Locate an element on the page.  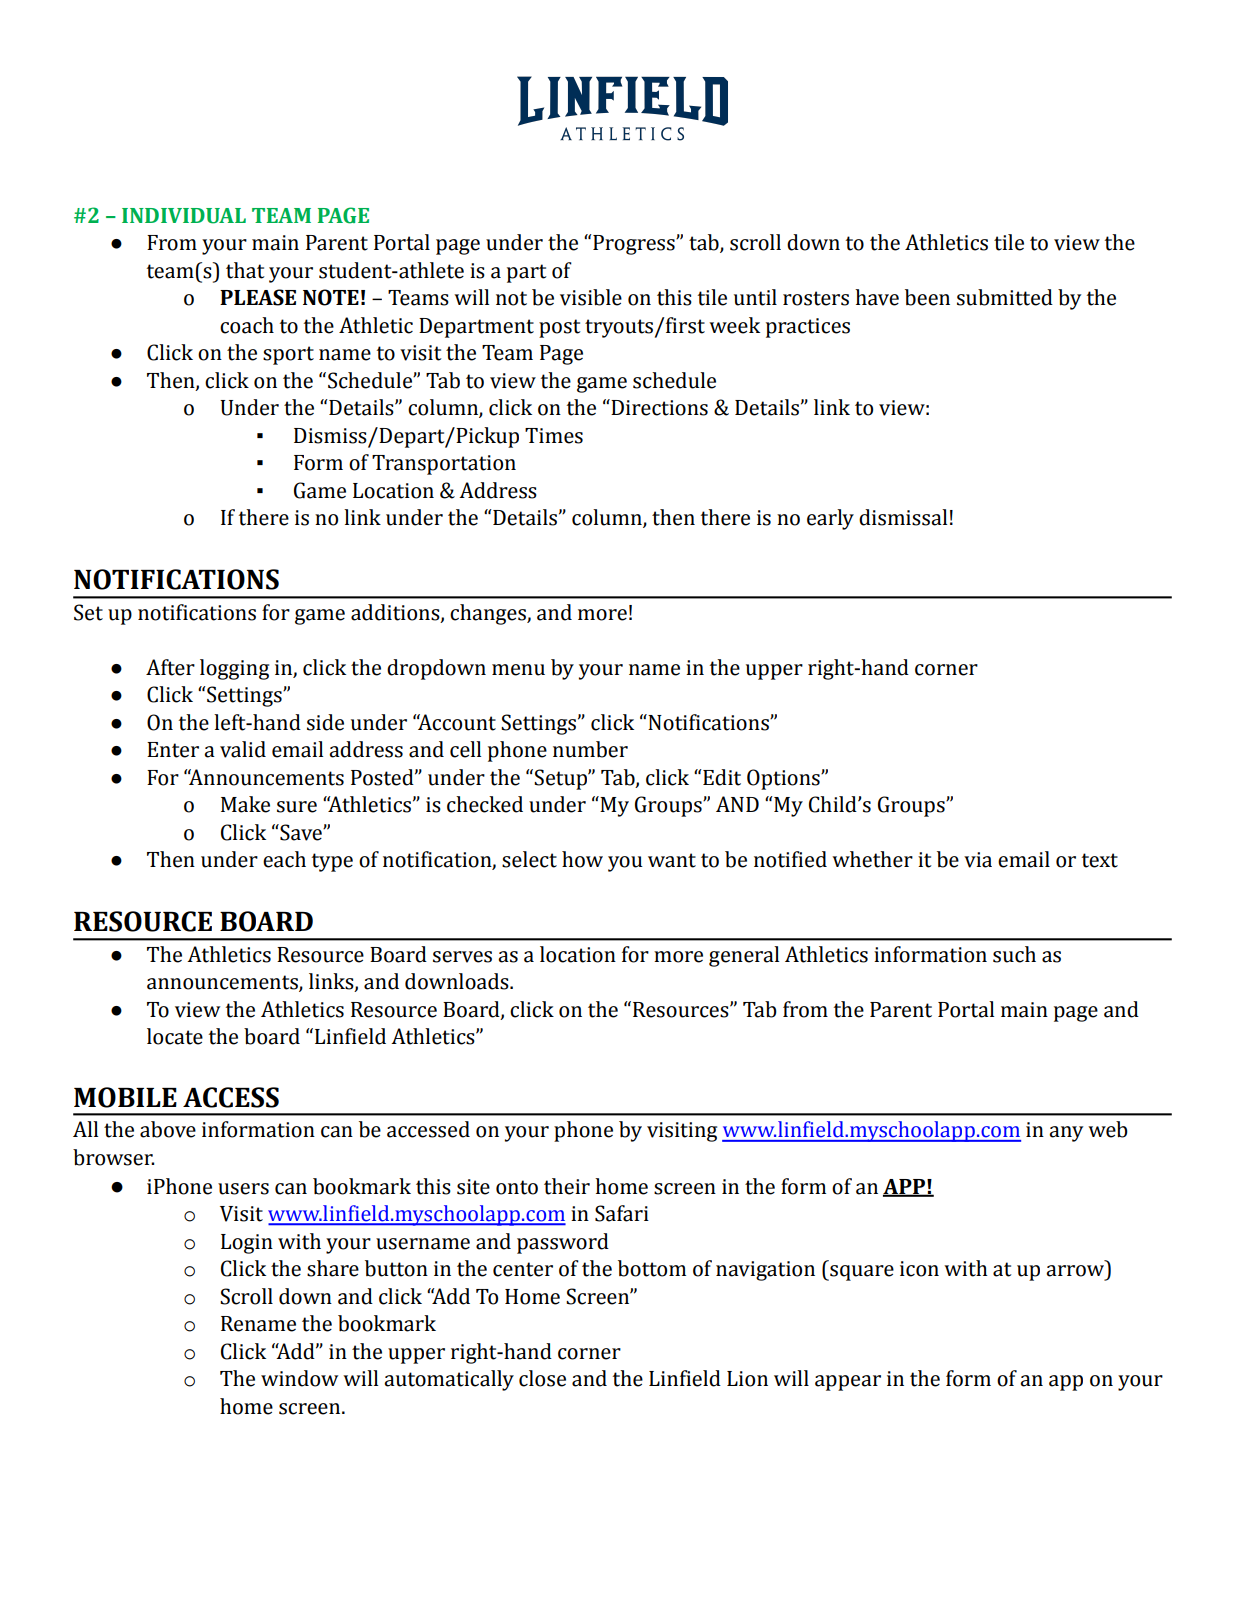
Make is located at coordinates (245, 804).
